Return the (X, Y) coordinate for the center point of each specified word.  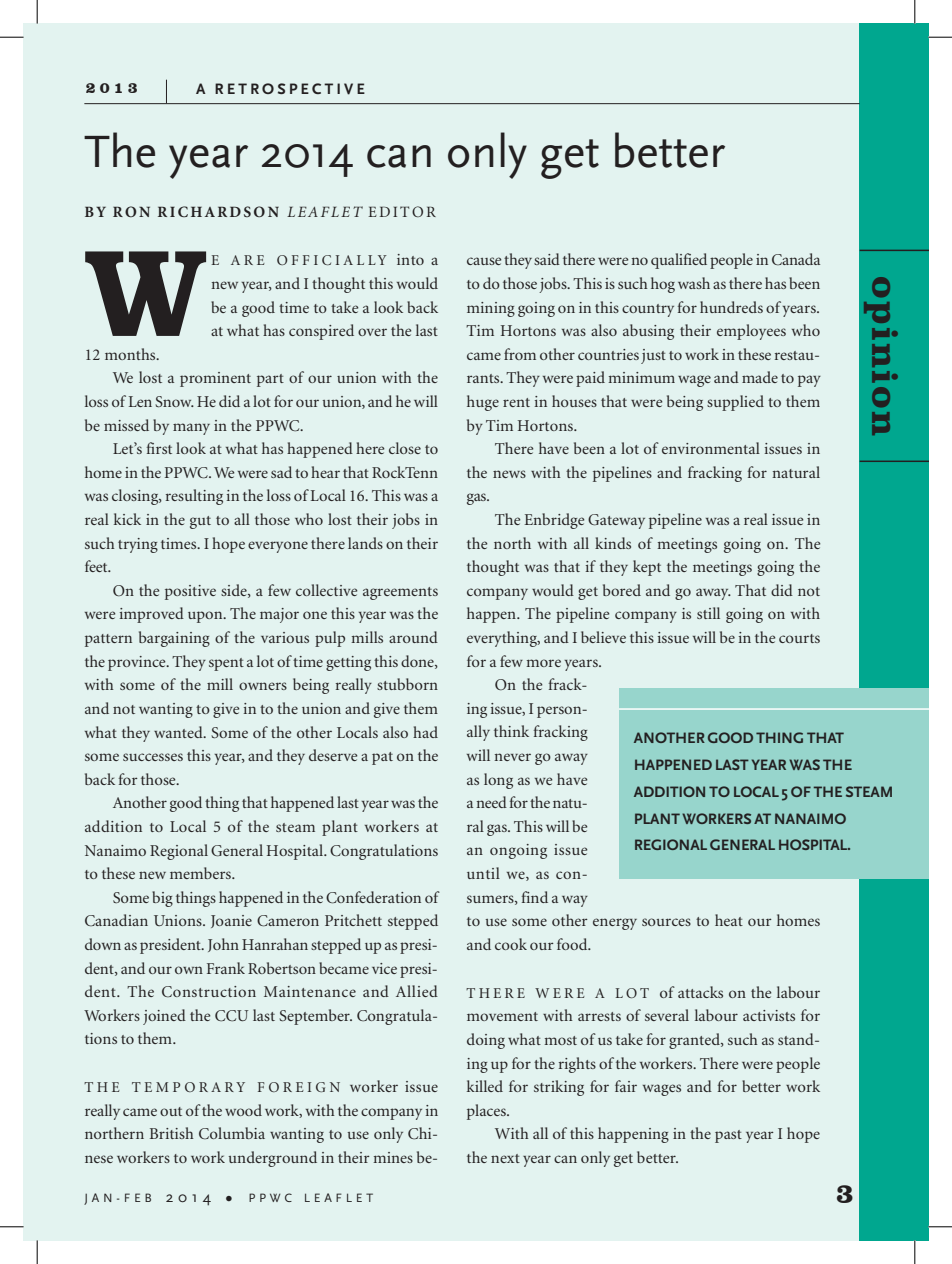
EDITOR (402, 211)
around (413, 637)
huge (483, 403)
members (201, 873)
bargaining (174, 639)
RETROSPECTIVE (290, 89)
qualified (679, 261)
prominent (215, 379)
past (728, 1136)
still (708, 613)
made (760, 377)
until (483, 873)
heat (729, 920)
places (487, 1112)
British (172, 1133)
